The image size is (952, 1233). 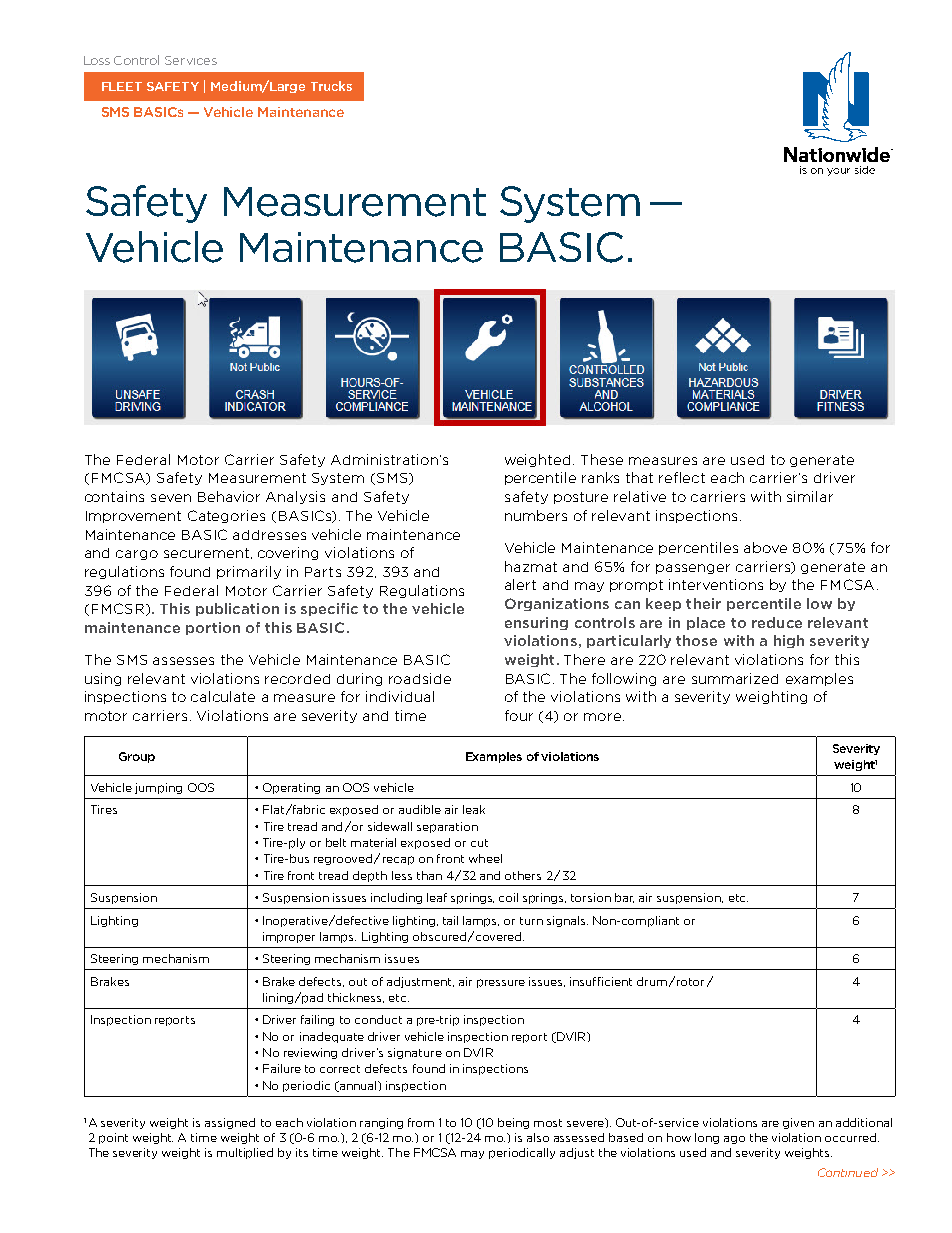 What do you see at coordinates (777, 622) in the screenshot?
I see `reduce` at bounding box center [777, 622].
